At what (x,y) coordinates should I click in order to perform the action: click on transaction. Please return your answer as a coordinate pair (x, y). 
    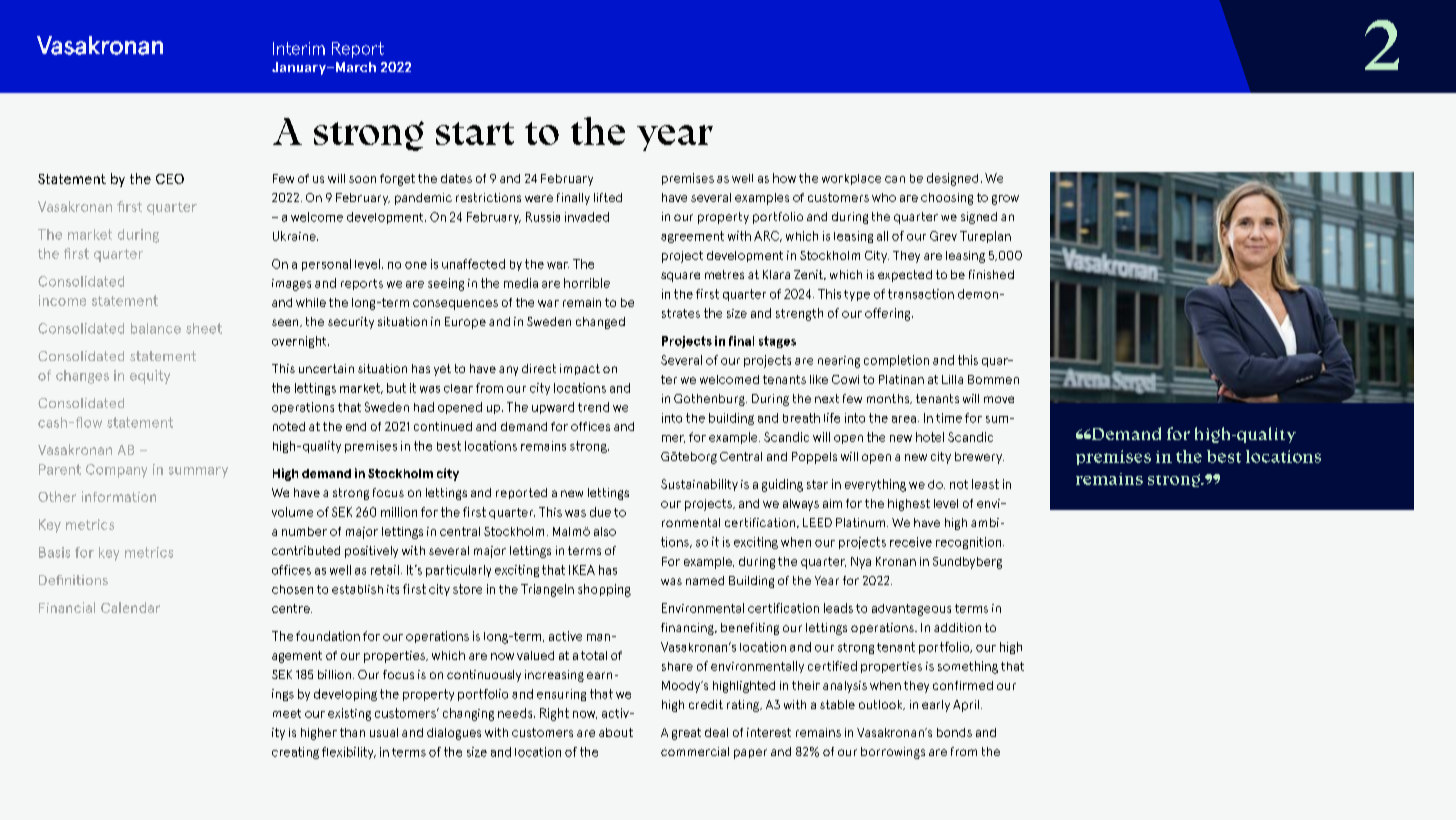
    Looking at the image, I should click on (921, 294).
